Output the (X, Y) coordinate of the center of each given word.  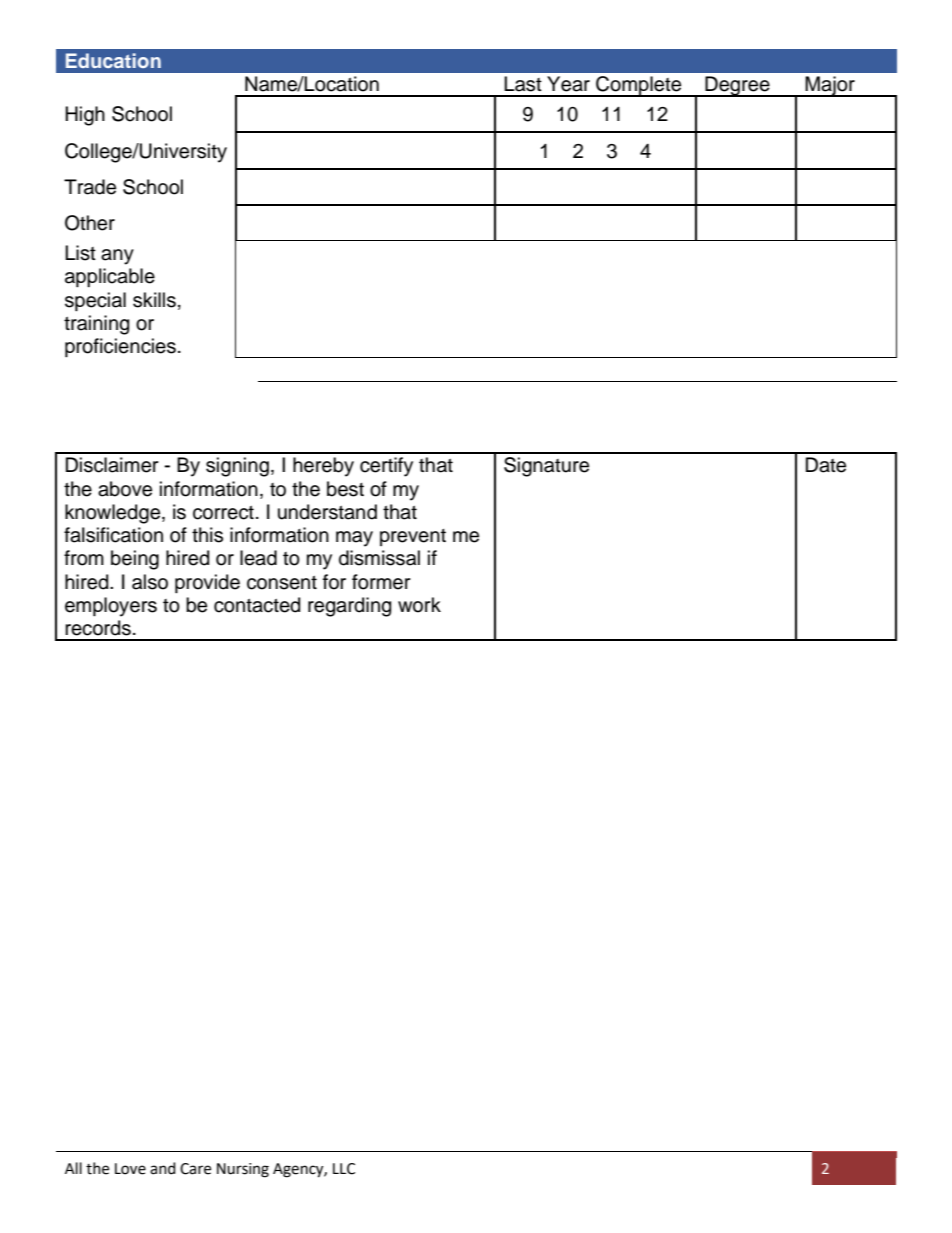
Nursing (243, 1170)
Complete (639, 86)
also (150, 582)
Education (113, 60)
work (419, 605)
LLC (344, 1169)
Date (826, 465)
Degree (737, 86)
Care (195, 1169)
